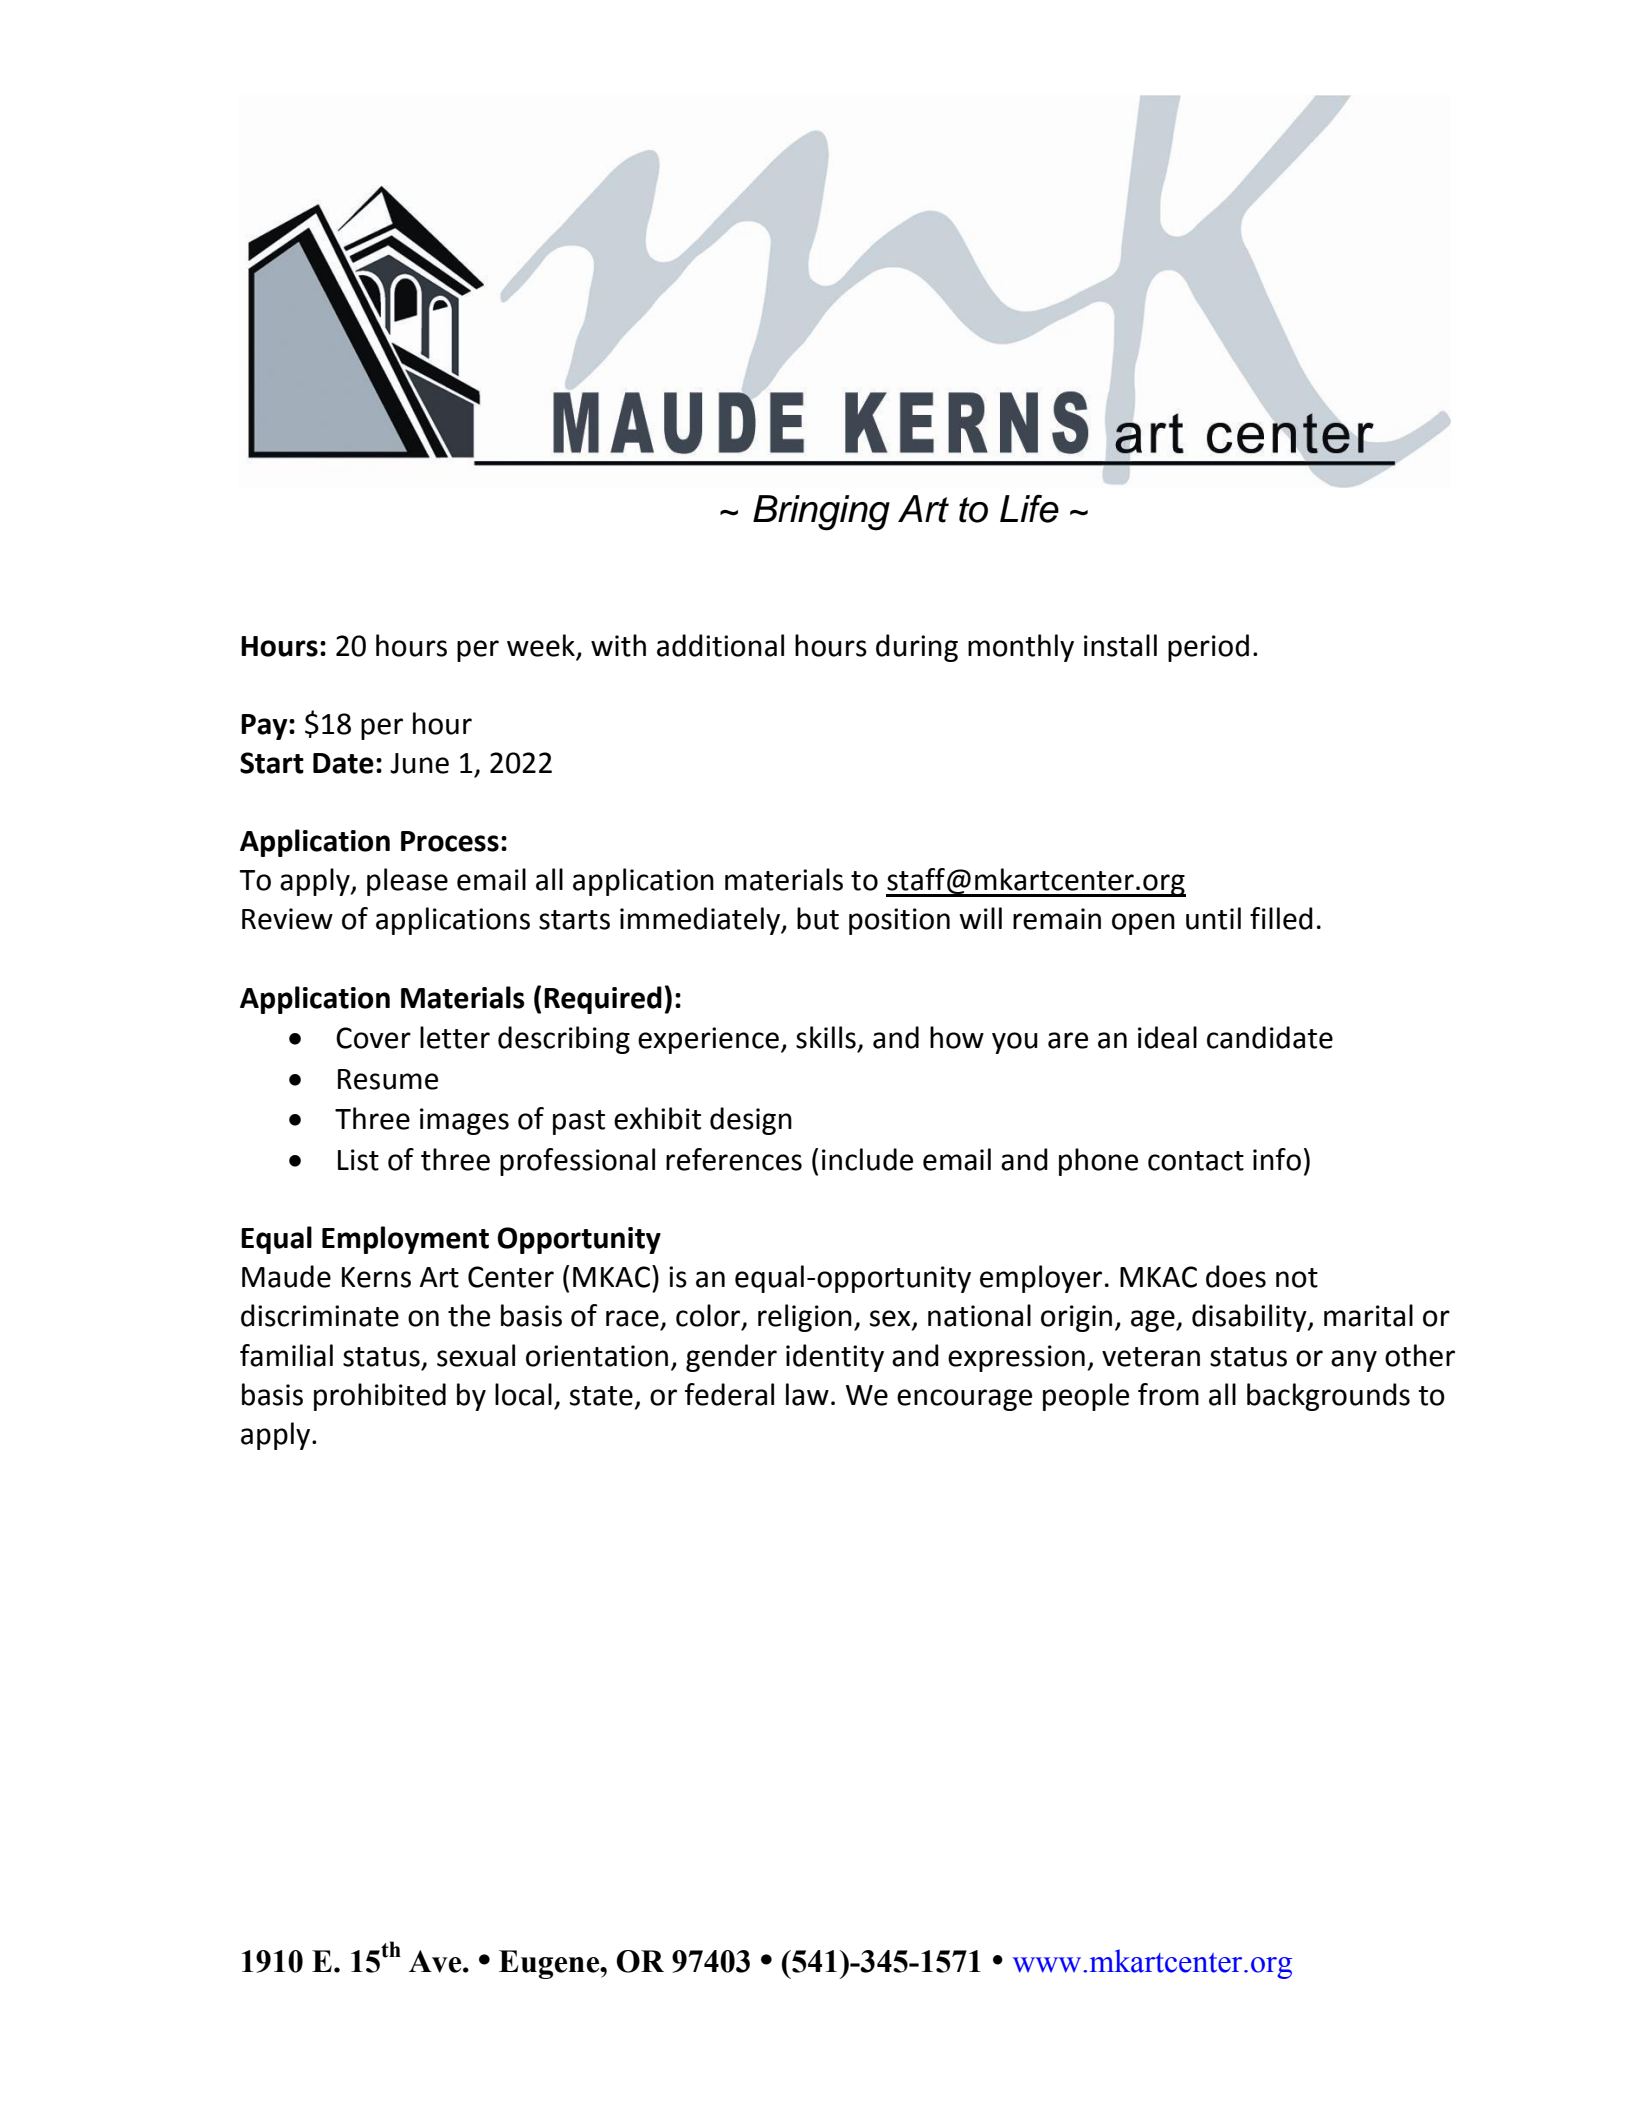 The width and height of the screenshot is (1630, 2109). What do you see at coordinates (867, 1159) in the screenshot?
I see `include` at bounding box center [867, 1159].
